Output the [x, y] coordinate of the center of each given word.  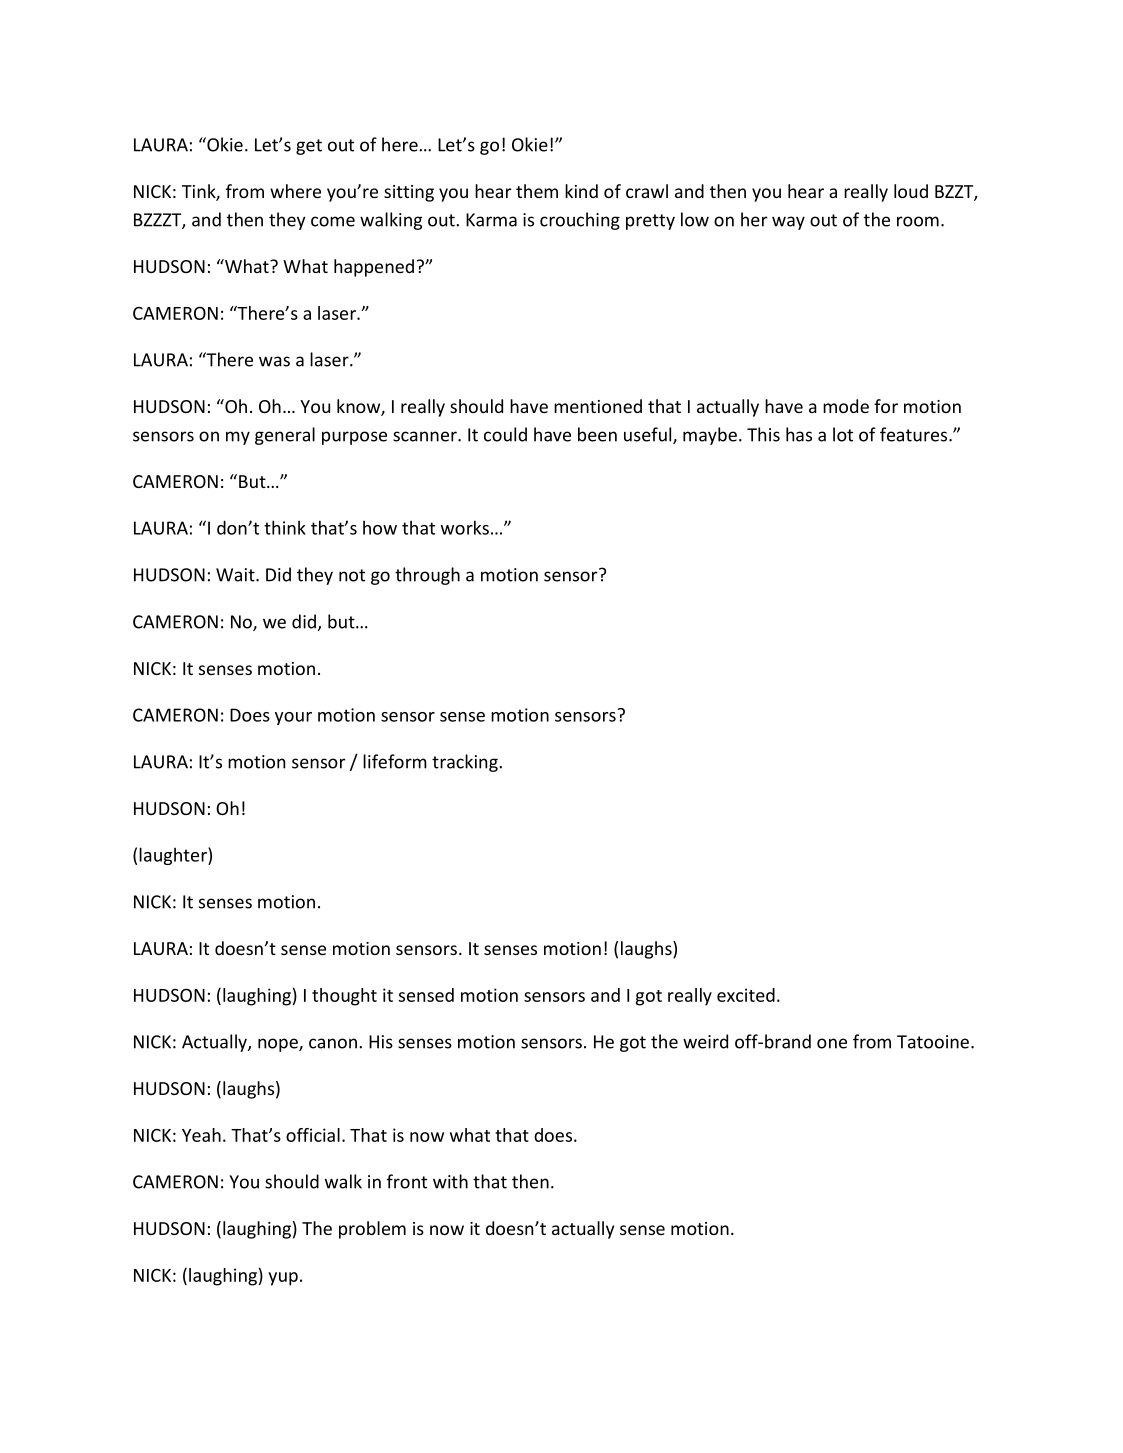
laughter [174, 856]
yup [283, 1279]
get [309, 147]
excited [746, 995]
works [465, 527]
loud [911, 191]
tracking [466, 763]
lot [843, 434]
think [285, 527]
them [537, 191]
